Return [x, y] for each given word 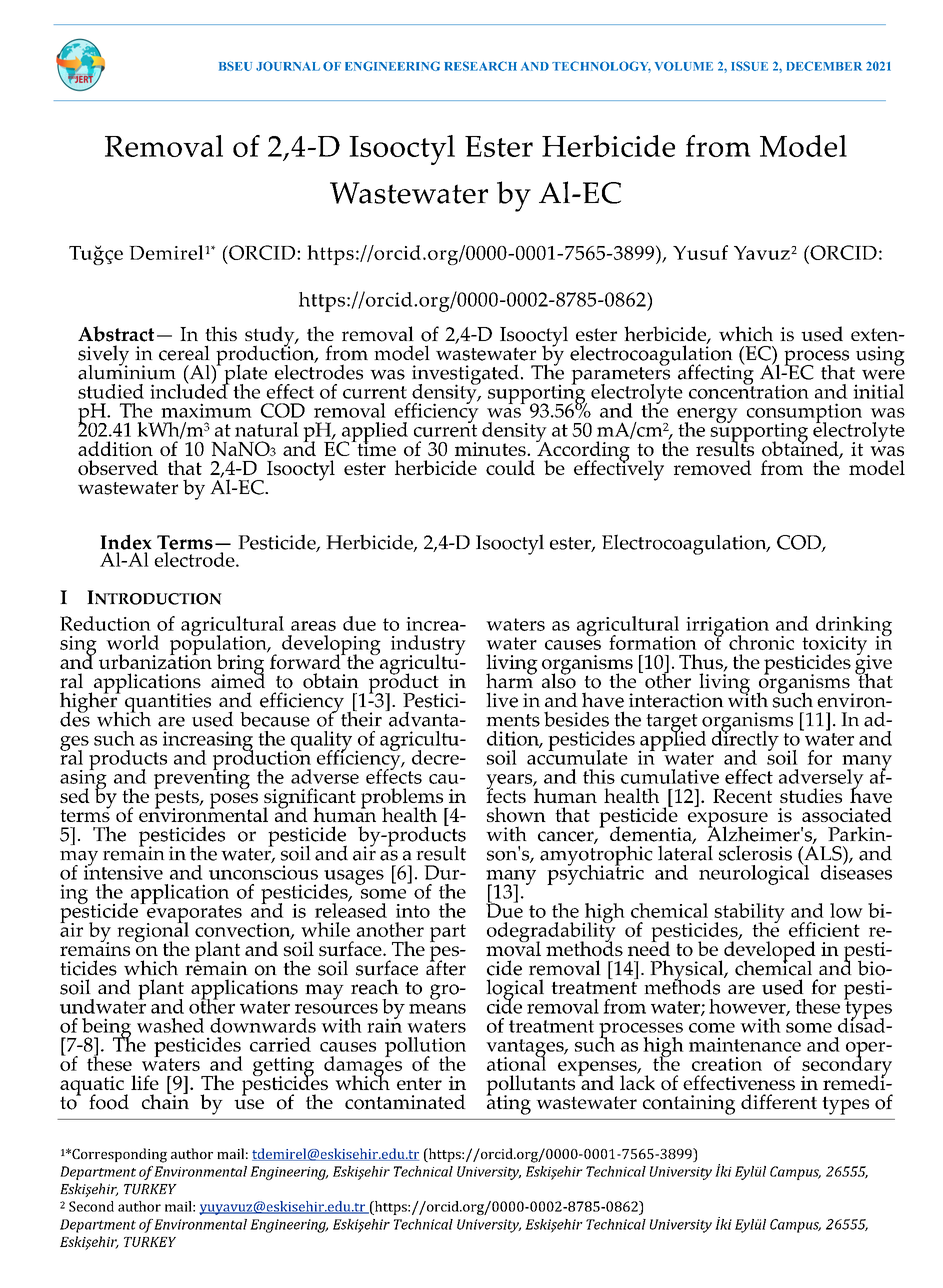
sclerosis [755, 853]
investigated [465, 375]
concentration [749, 390]
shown [516, 814]
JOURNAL [288, 66]
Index [126, 542]
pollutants [530, 1086]
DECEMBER [824, 66]
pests [177, 799]
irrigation [727, 627]
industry [428, 646]
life [145, 1082]
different [779, 1101]
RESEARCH [480, 66]
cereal [184, 353]
